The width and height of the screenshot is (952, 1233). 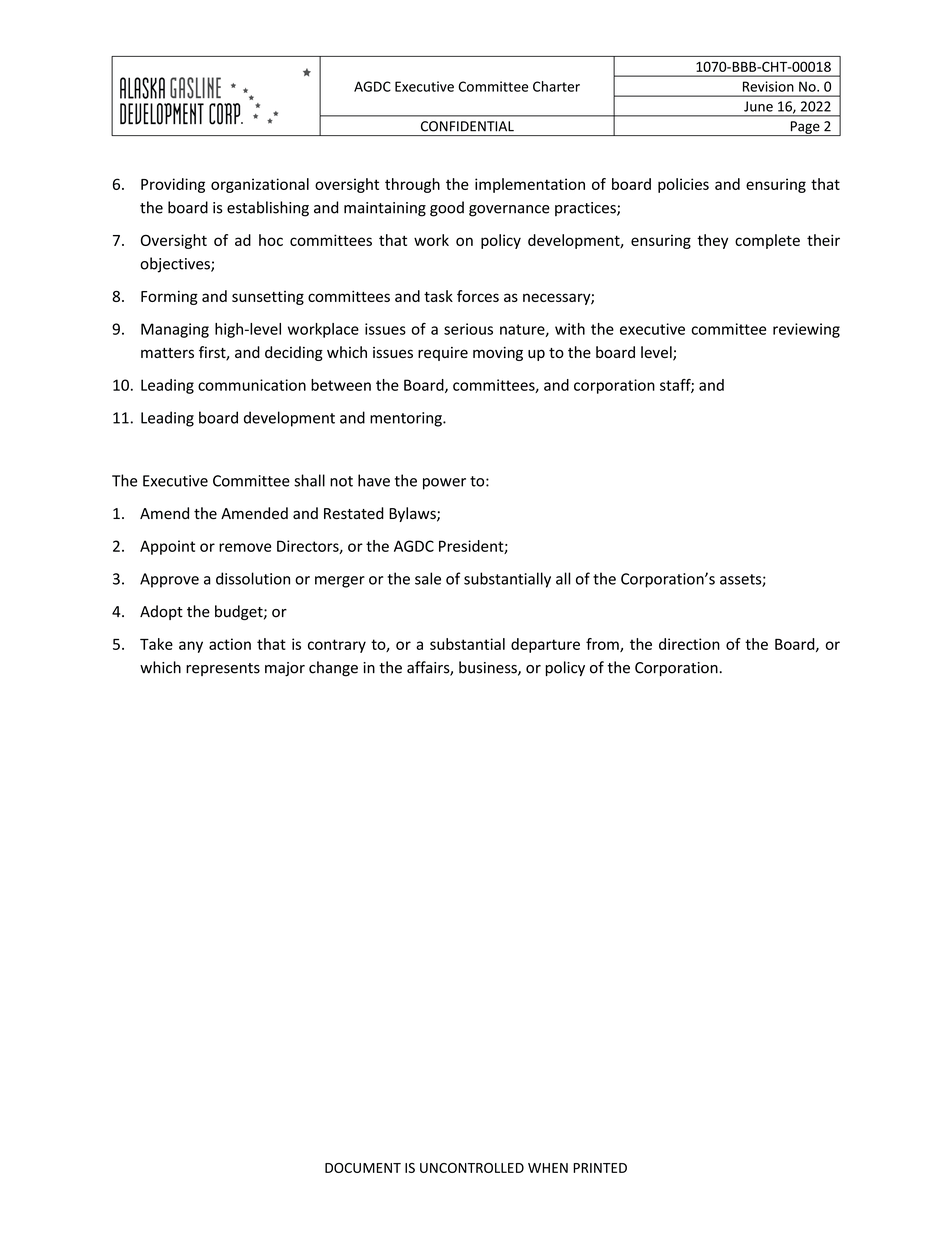 What do you see at coordinates (545, 645) in the screenshot?
I see `departure` at bounding box center [545, 645].
